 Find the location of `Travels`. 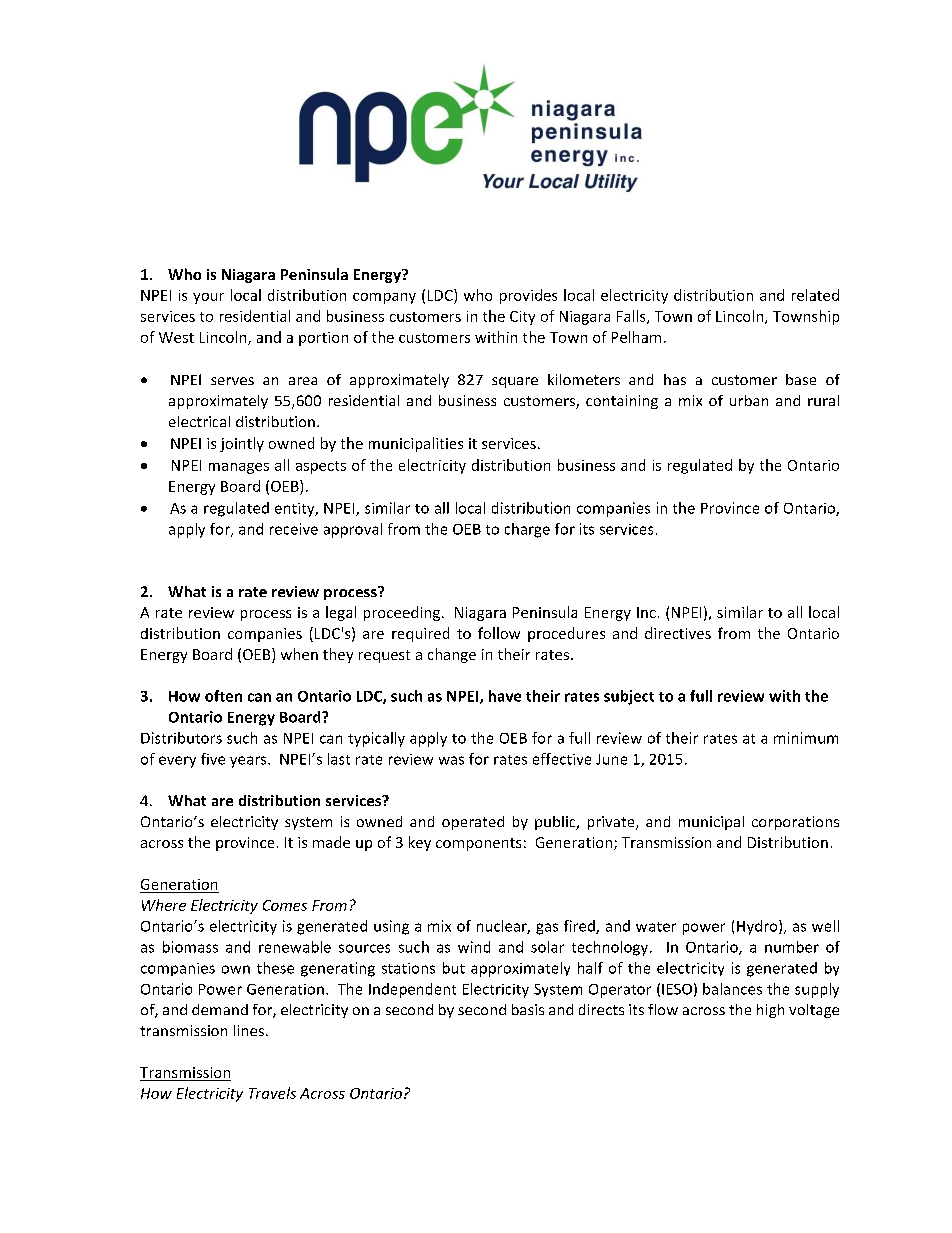

Travels is located at coordinates (272, 1093).
